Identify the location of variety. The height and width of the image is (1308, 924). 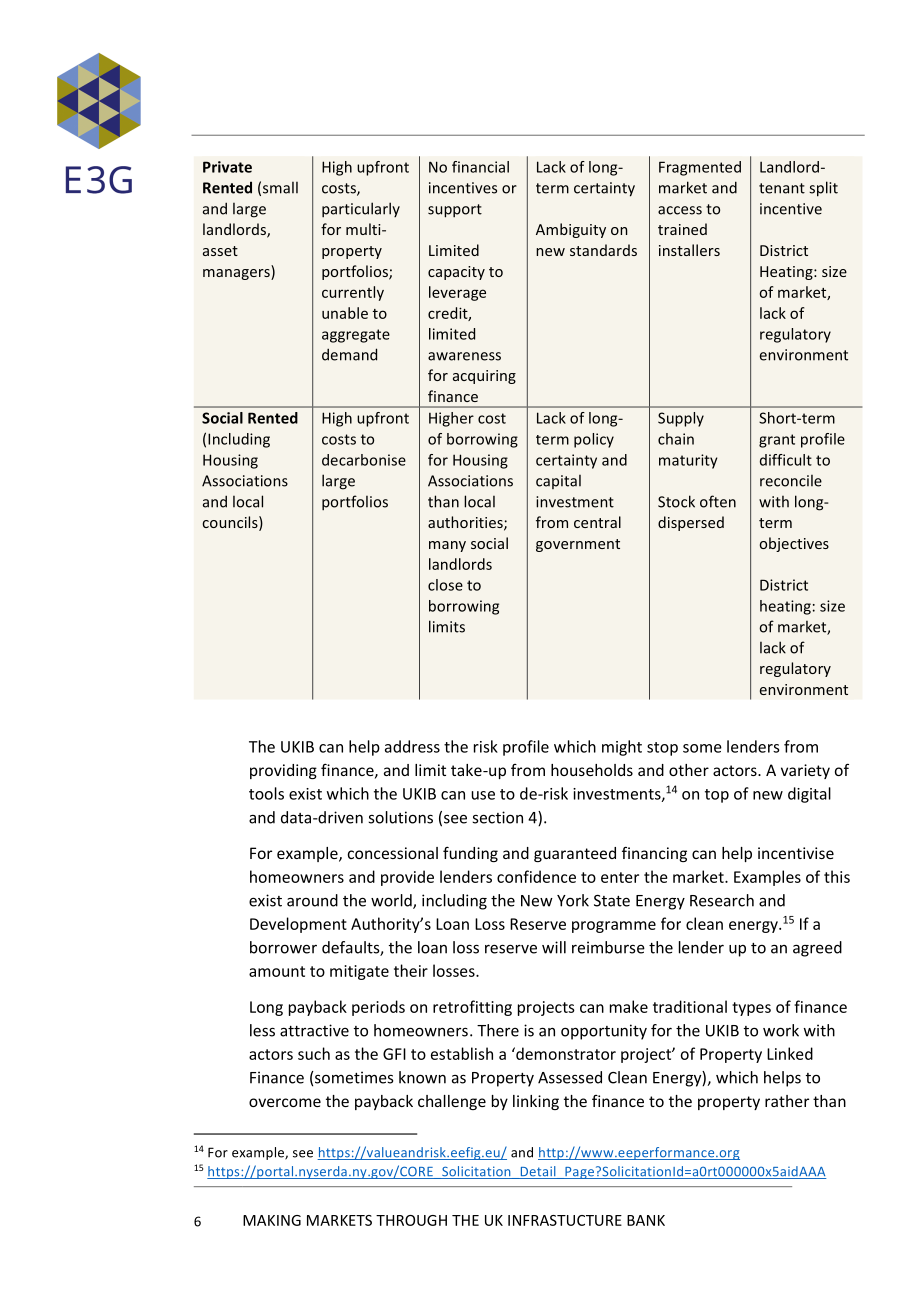
(805, 771).
